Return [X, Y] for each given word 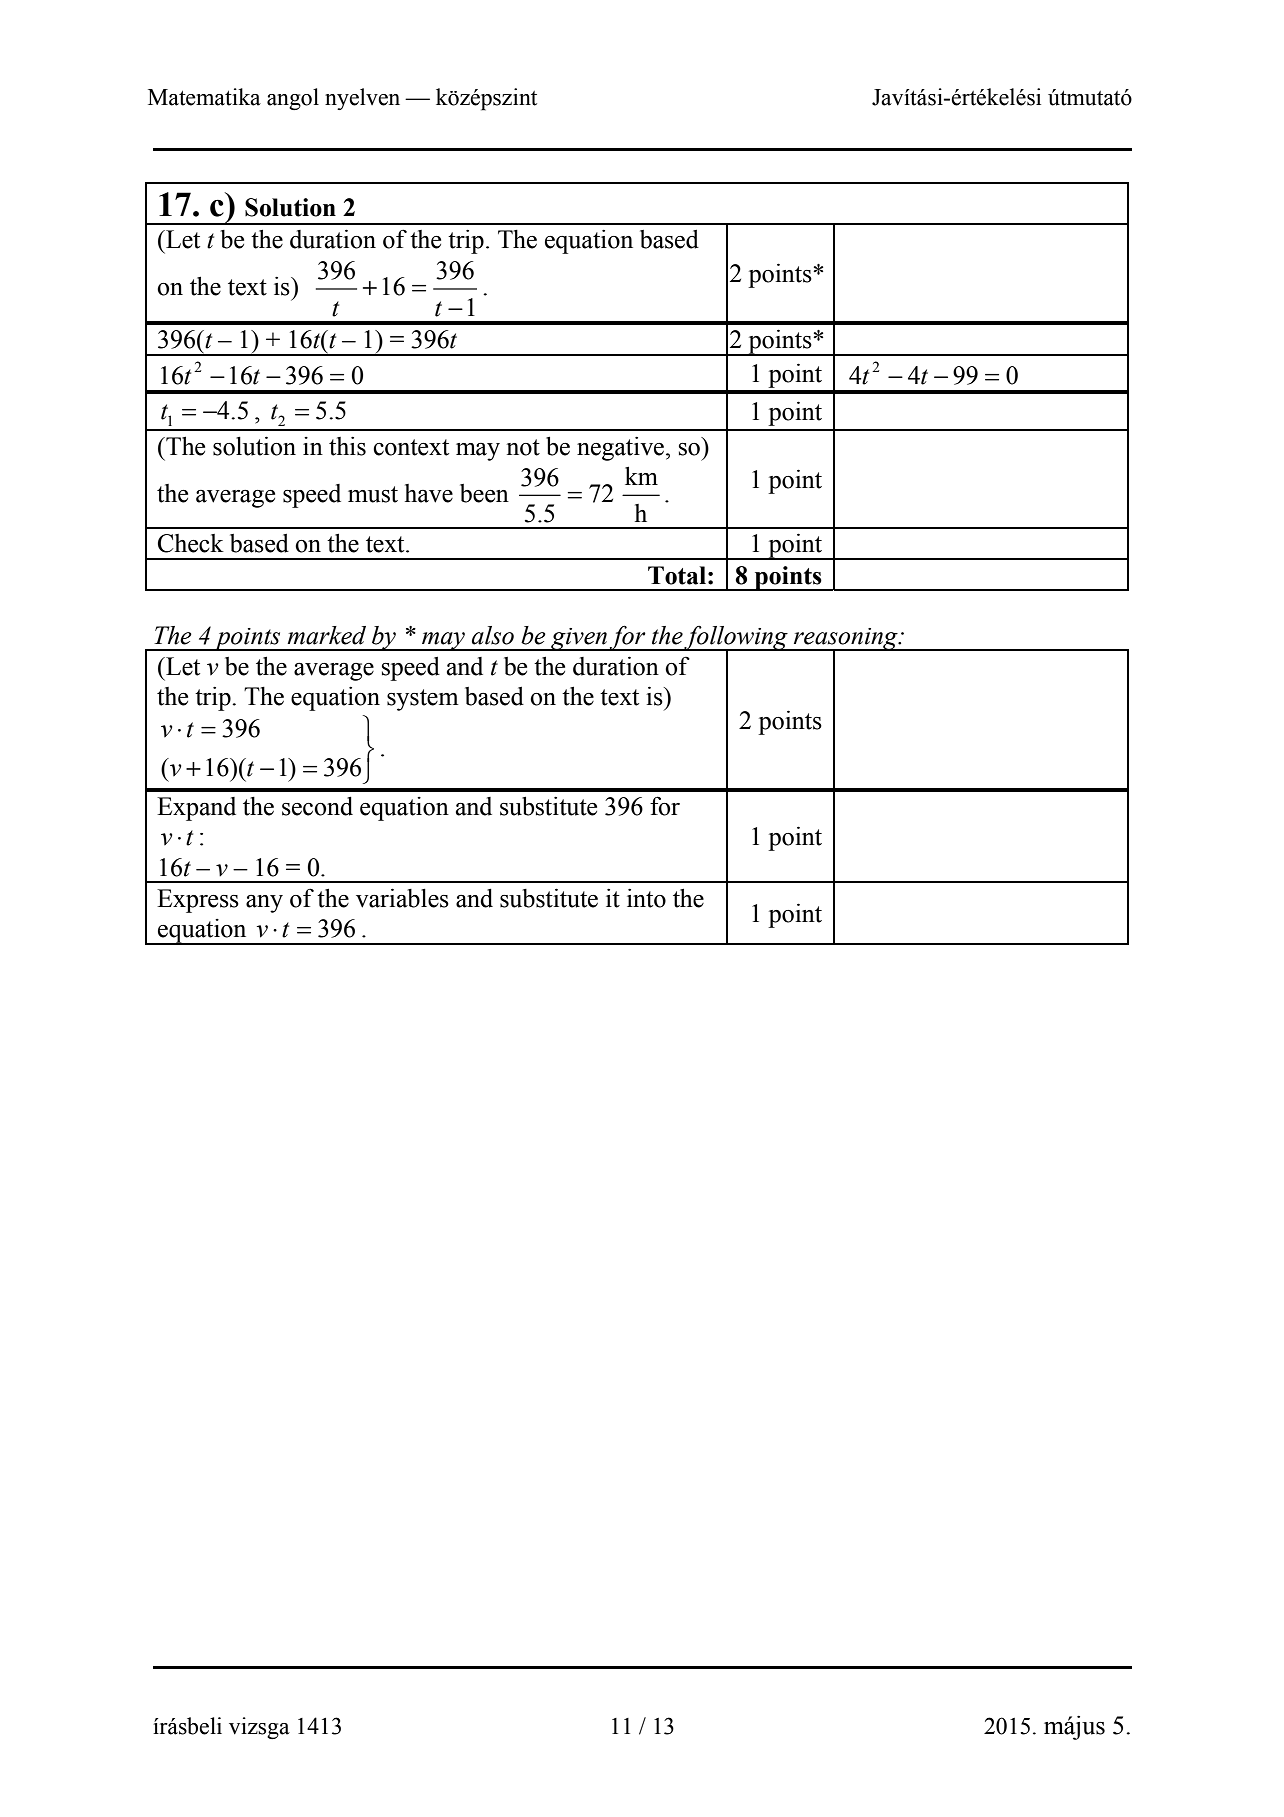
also [493, 635]
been [484, 493]
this [347, 446]
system [423, 700]
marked [326, 635]
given [579, 639]
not [523, 447]
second [317, 806]
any [264, 904]
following [736, 639]
